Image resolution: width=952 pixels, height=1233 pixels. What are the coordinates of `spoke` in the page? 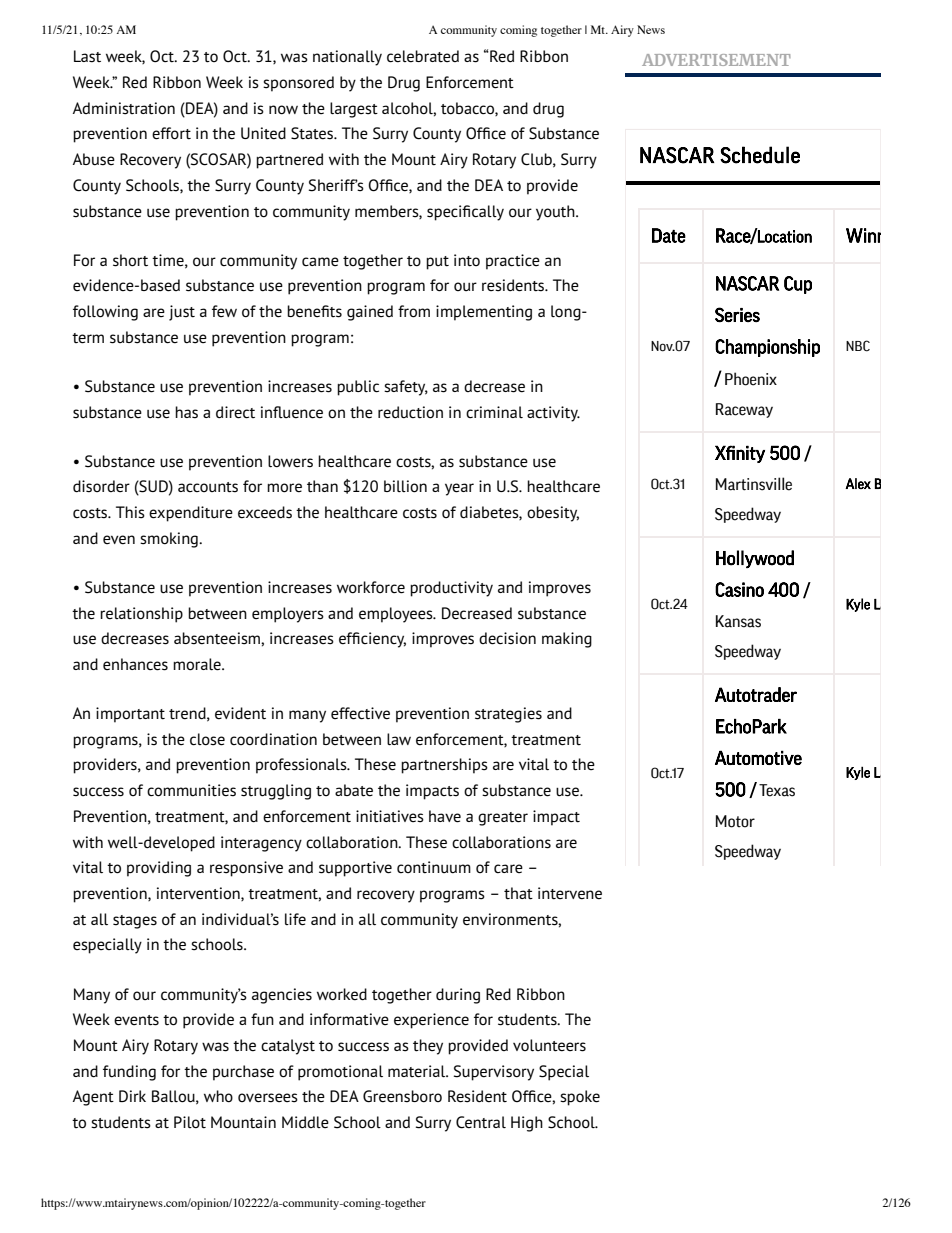 It's located at (580, 1098).
